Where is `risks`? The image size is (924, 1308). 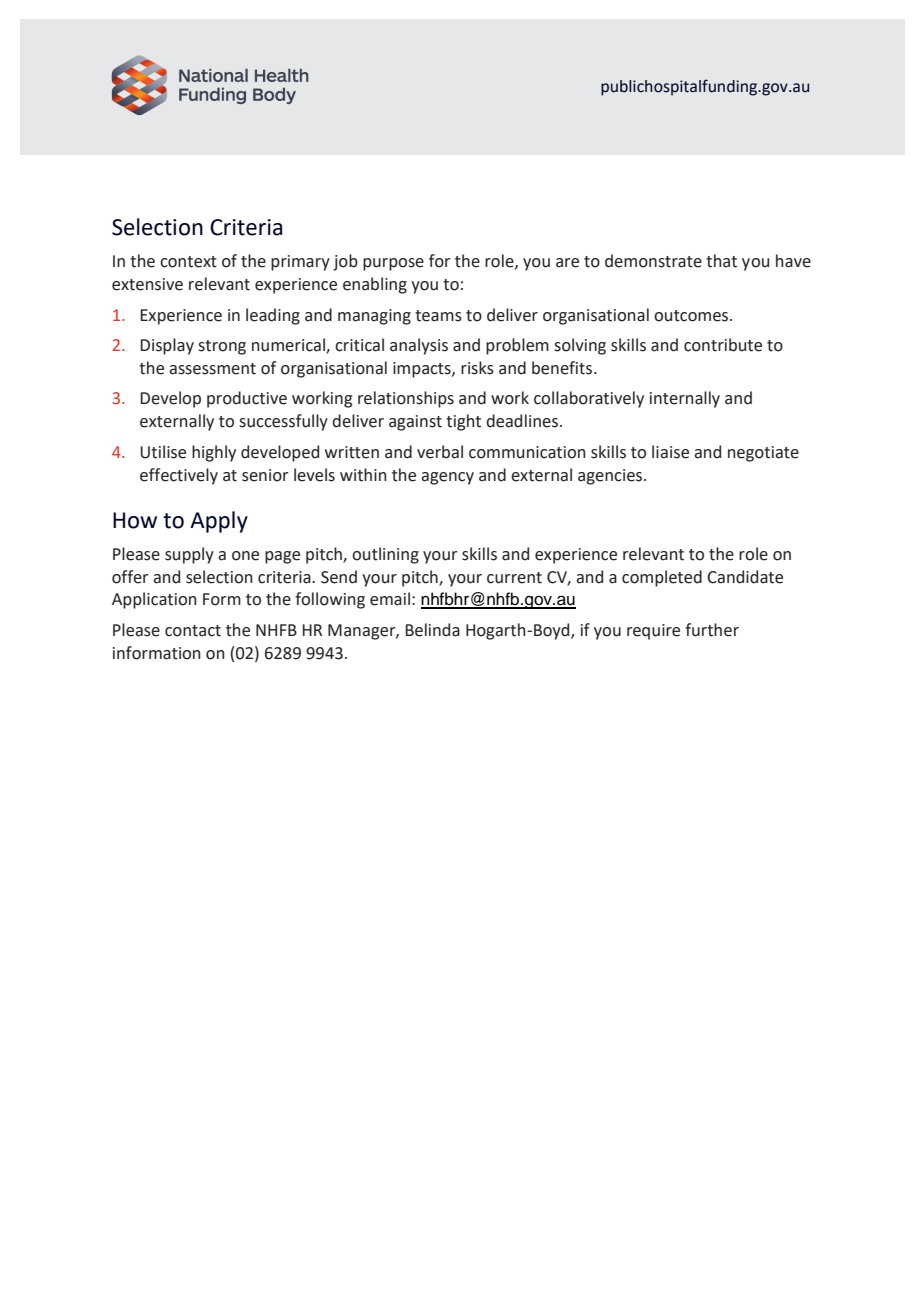 risks is located at coordinates (477, 368).
